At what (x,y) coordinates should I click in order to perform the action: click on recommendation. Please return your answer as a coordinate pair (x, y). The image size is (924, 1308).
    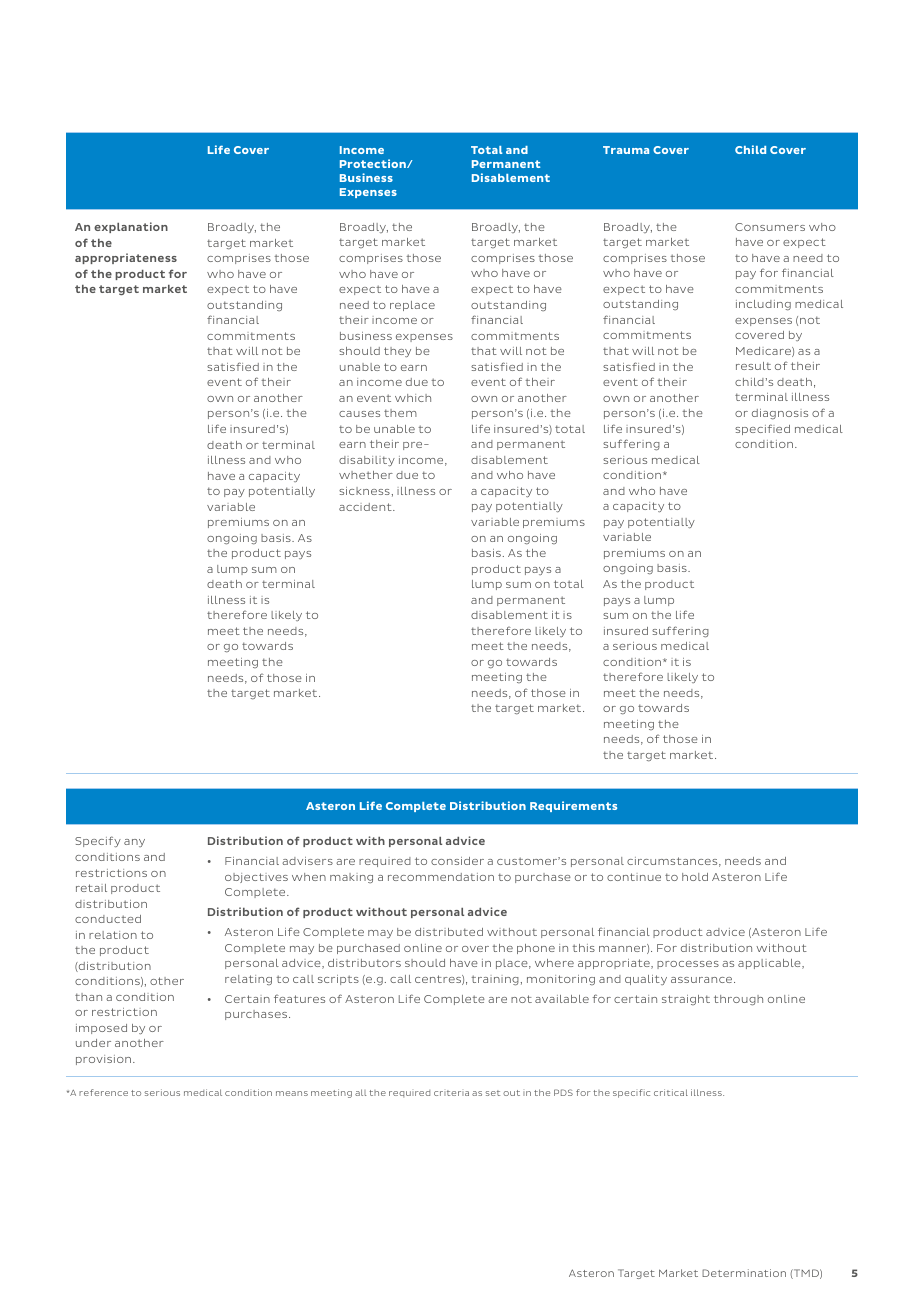
    Looking at the image, I should click on (441, 877).
